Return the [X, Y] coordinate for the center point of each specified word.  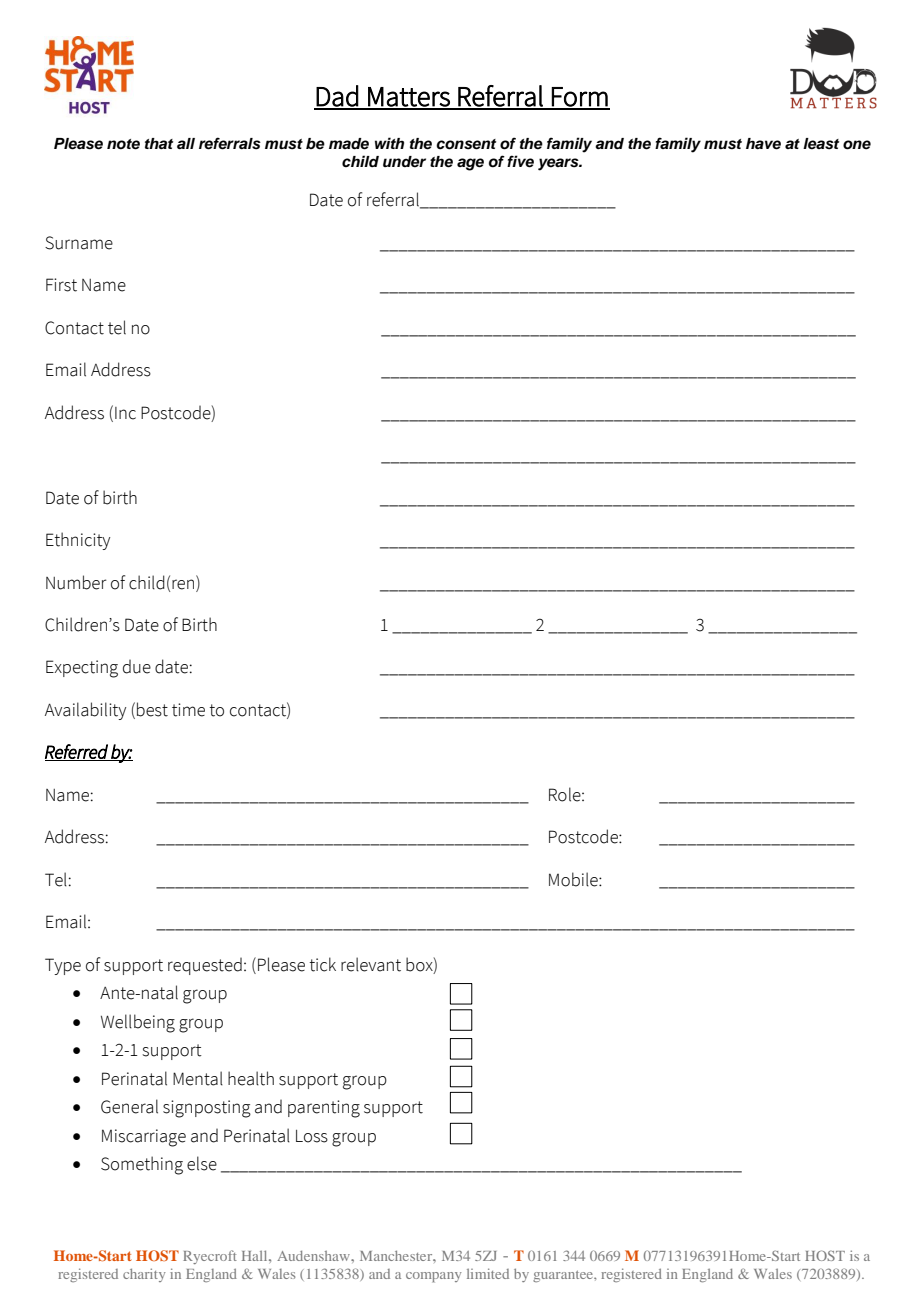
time [188, 710]
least [821, 144]
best [152, 709]
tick [322, 964]
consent [466, 144]
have [763, 144]
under [404, 162]
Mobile [574, 879]
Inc [125, 413]
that [159, 143]
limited [488, 1273]
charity [144, 1275]
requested [205, 966]
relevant [371, 964]
